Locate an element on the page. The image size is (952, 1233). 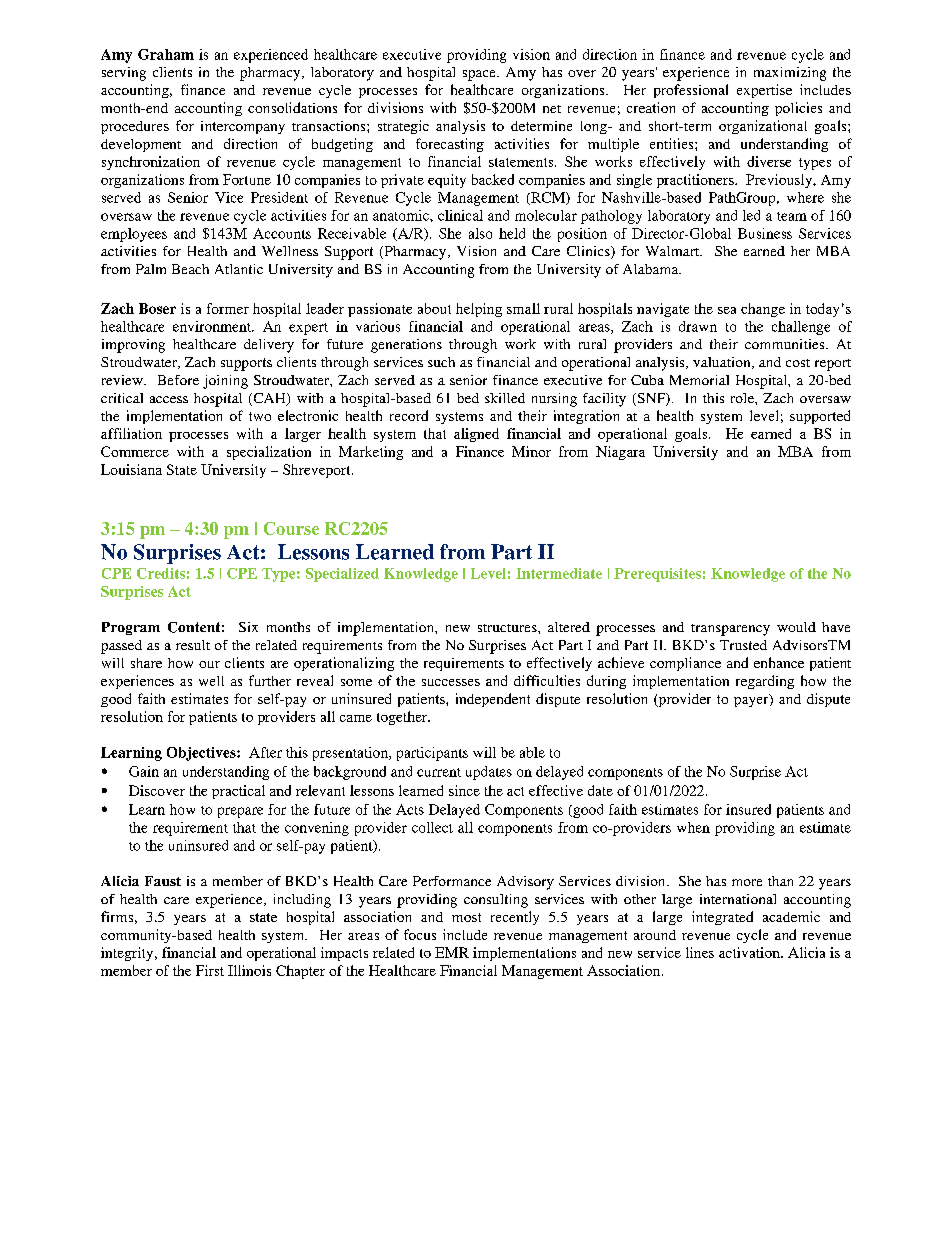
space is located at coordinates (480, 75).
